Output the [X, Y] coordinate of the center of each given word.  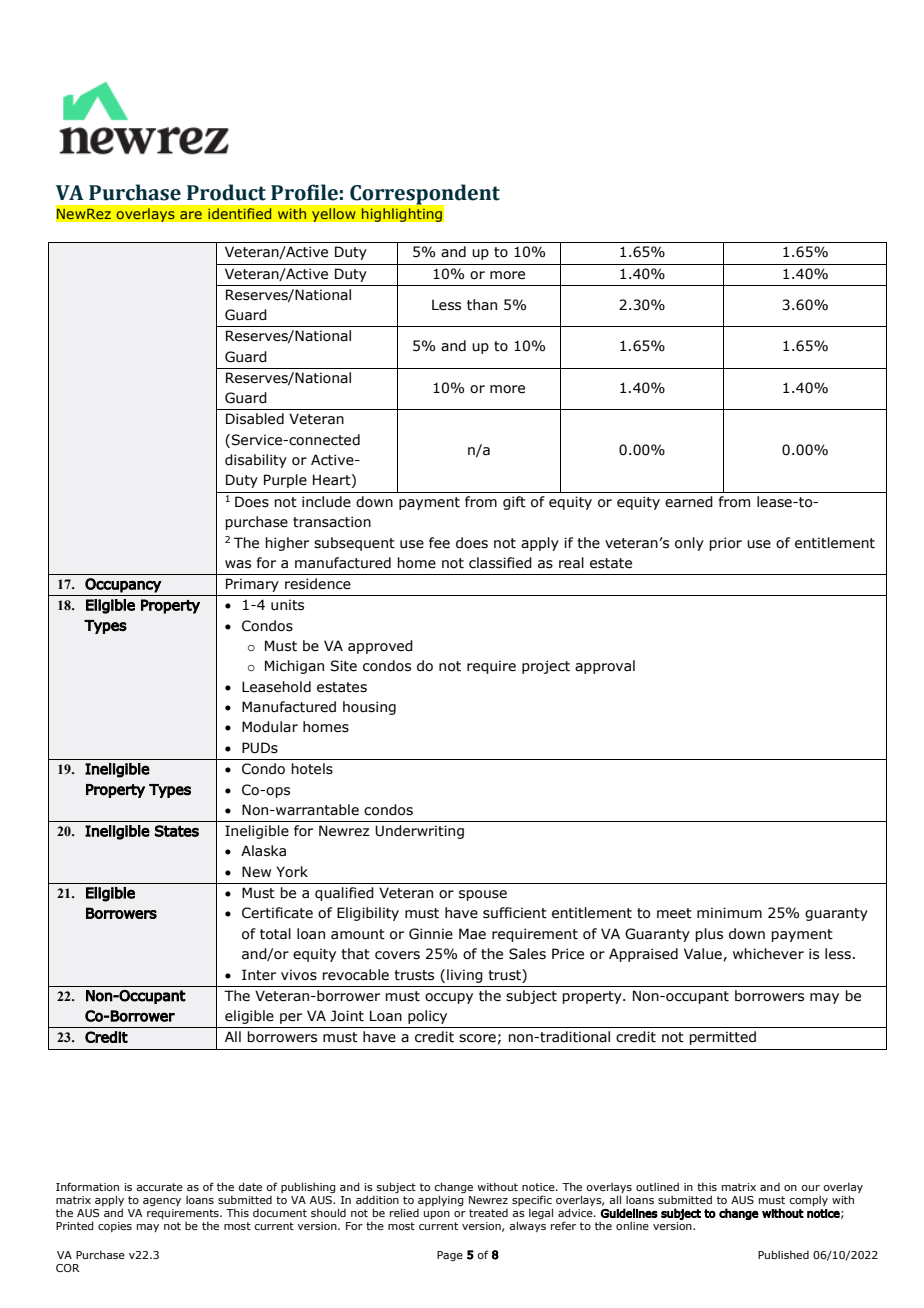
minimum [729, 912]
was [238, 564]
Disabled [255, 419]
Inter [259, 975]
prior [725, 544]
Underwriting [419, 832]
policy [427, 1017]
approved [380, 647]
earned [689, 502]
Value [704, 954]
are [191, 215]
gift [514, 503]
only [689, 544]
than [482, 305]
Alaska [263, 851]
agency [162, 1202]
